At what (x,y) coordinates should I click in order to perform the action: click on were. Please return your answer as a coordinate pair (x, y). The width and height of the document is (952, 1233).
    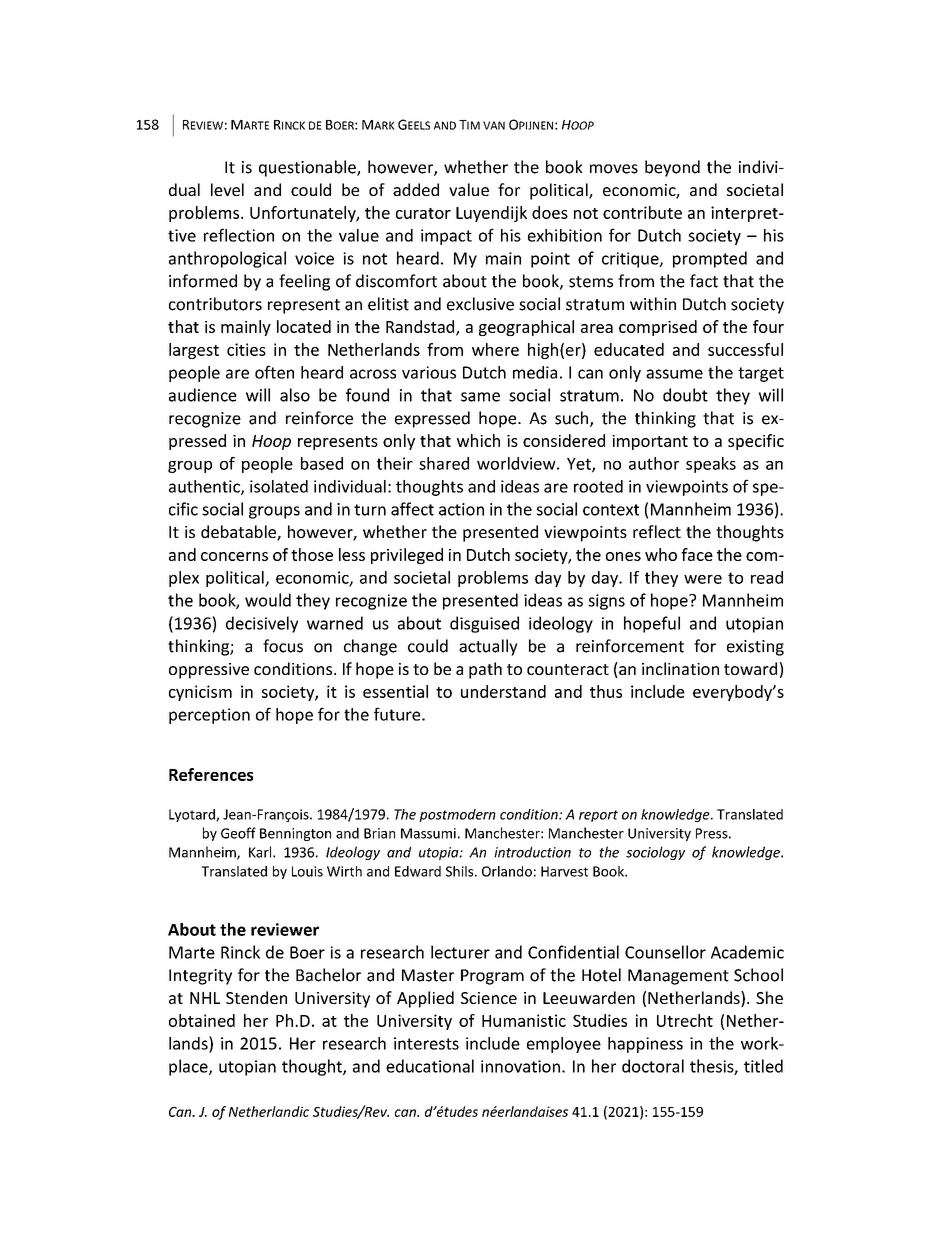
    Looking at the image, I should click on (703, 579).
